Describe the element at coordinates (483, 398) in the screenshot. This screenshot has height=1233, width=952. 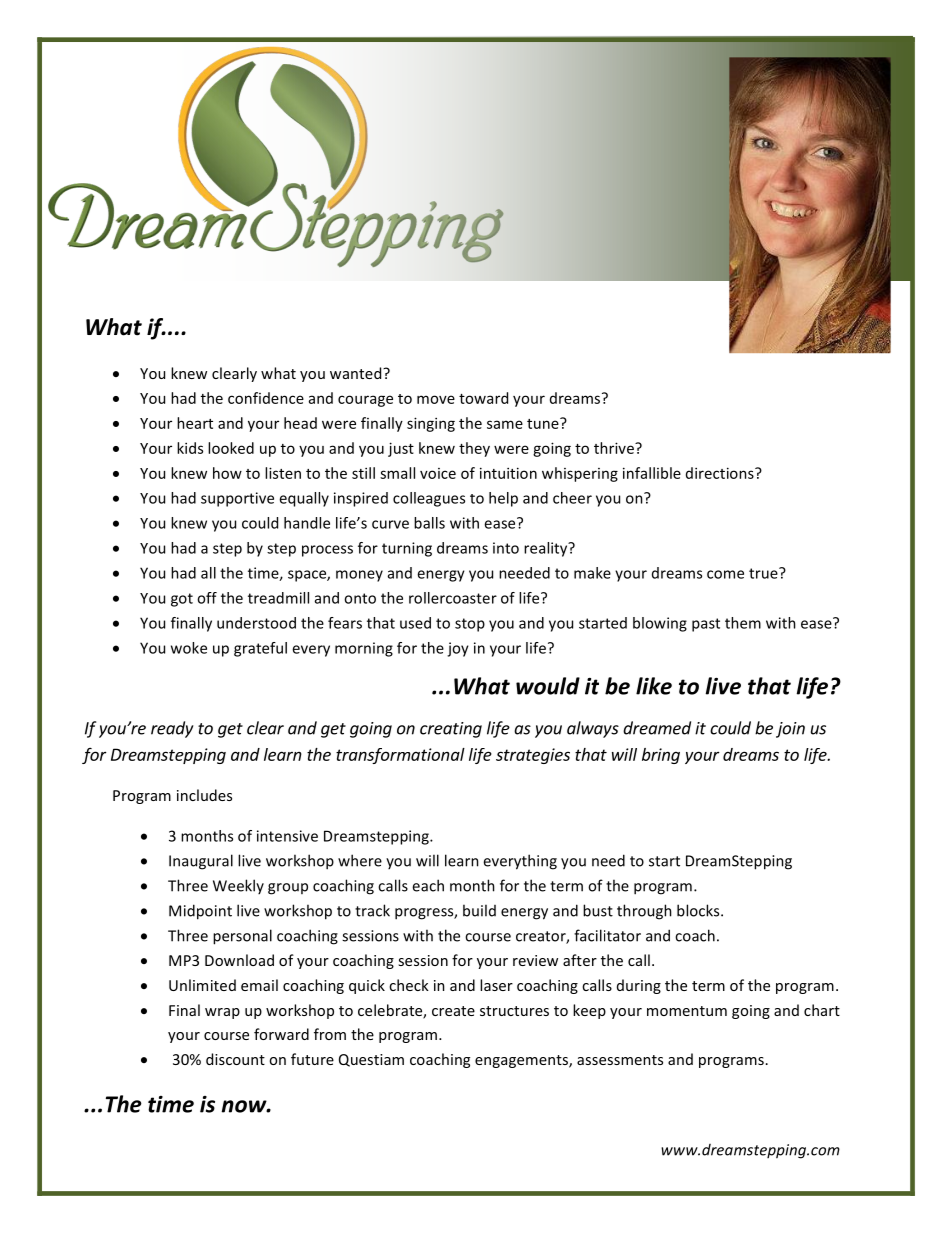
I see `toward` at that location.
